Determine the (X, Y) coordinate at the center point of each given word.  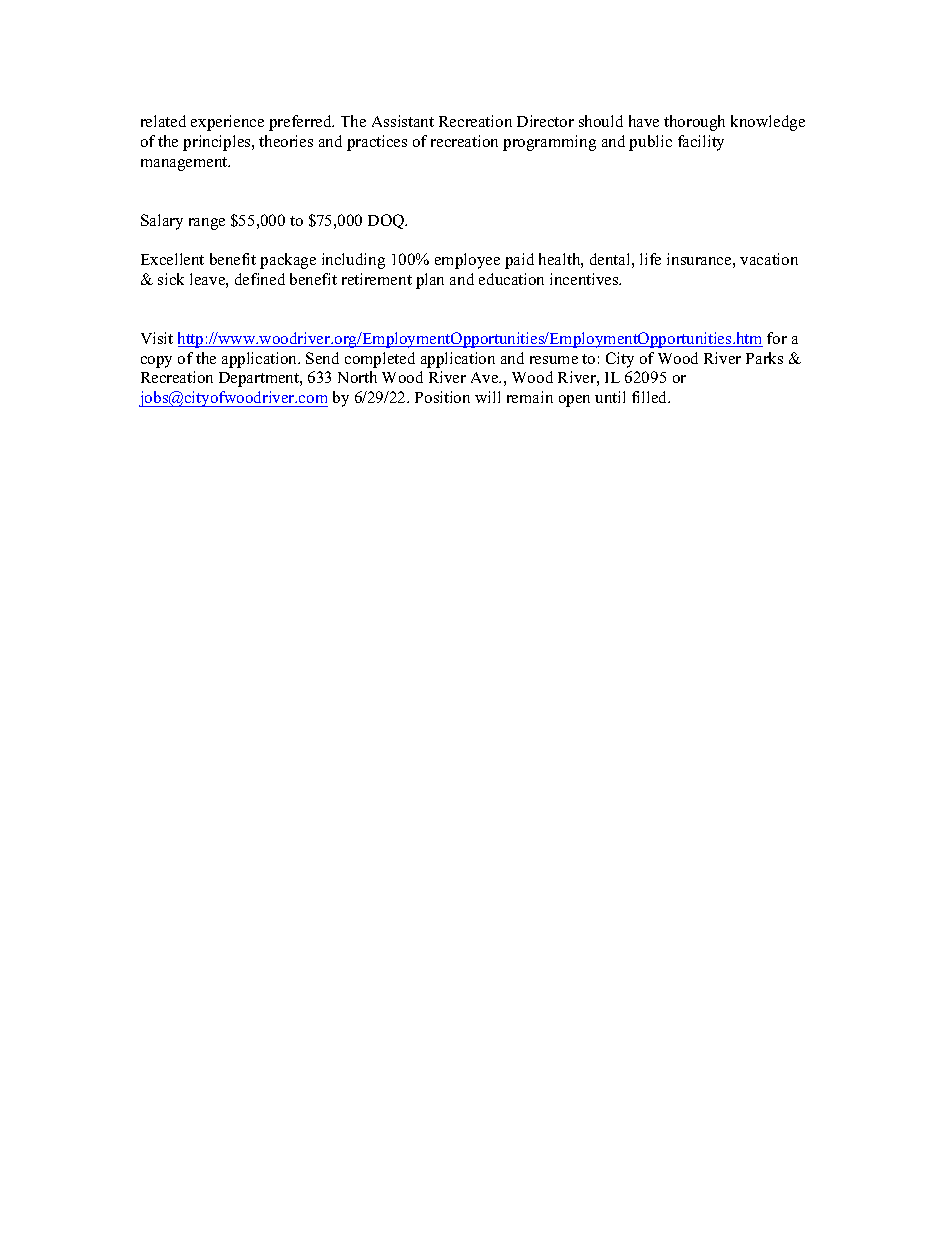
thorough (694, 123)
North (357, 377)
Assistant (403, 121)
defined (260, 279)
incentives (585, 279)
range (207, 224)
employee (467, 261)
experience (227, 123)
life (650, 259)
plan (430, 281)
